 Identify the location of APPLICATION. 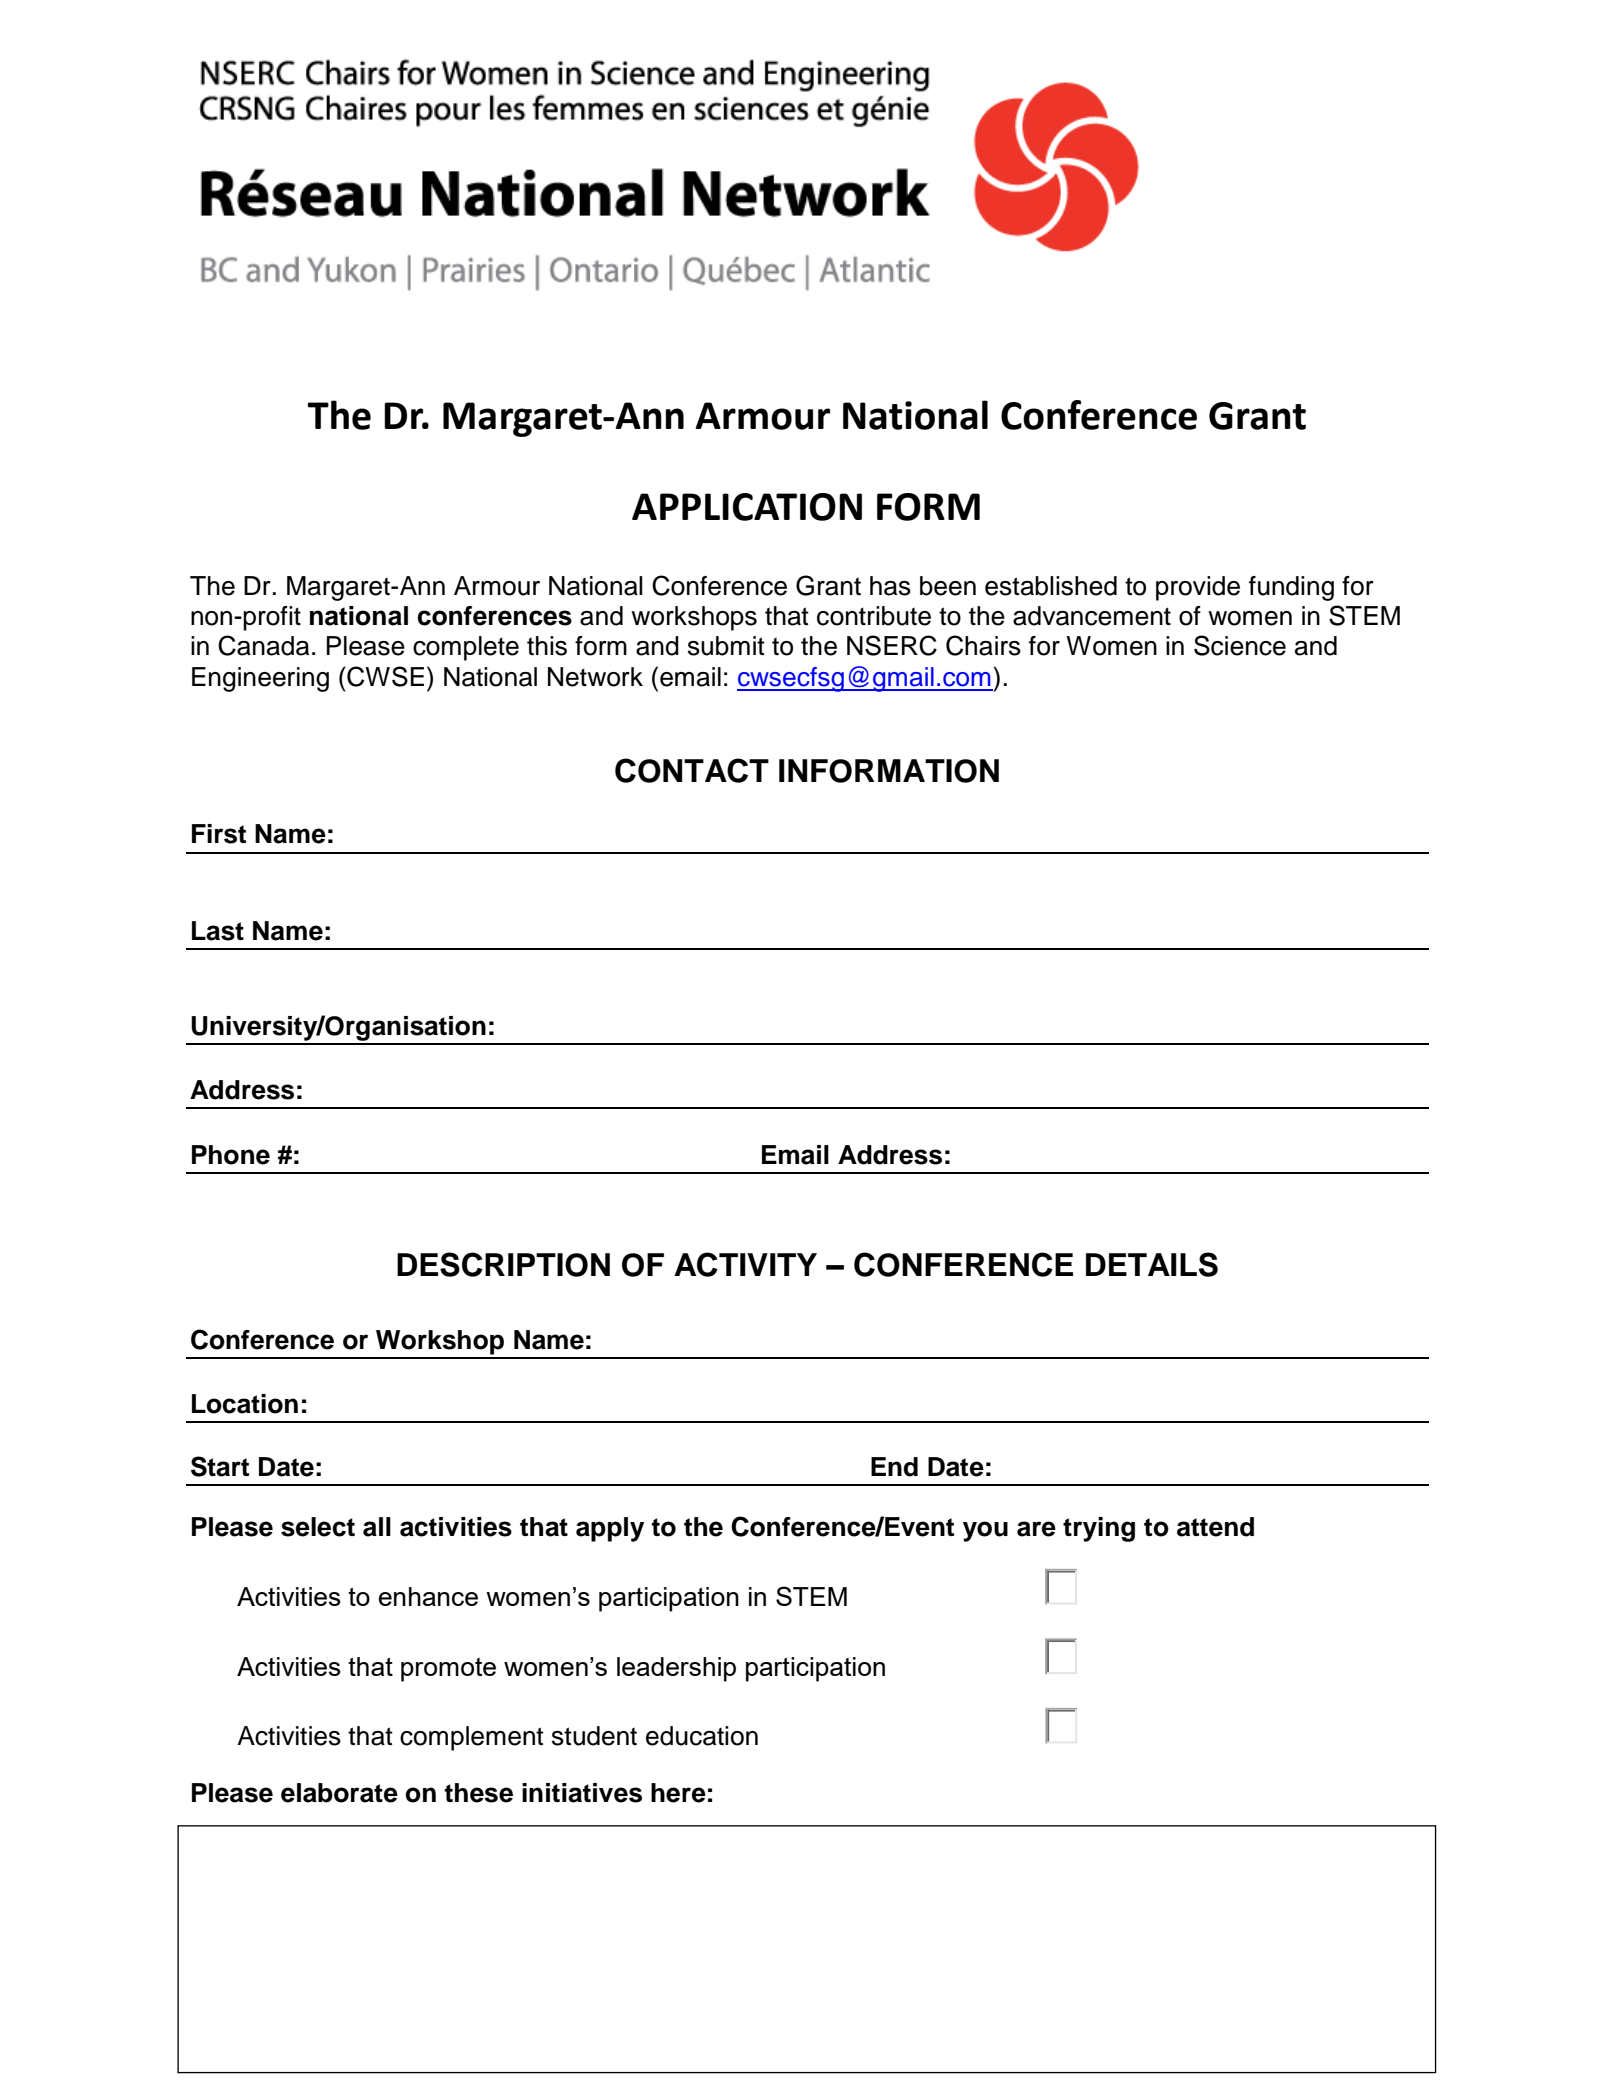
(747, 507).
